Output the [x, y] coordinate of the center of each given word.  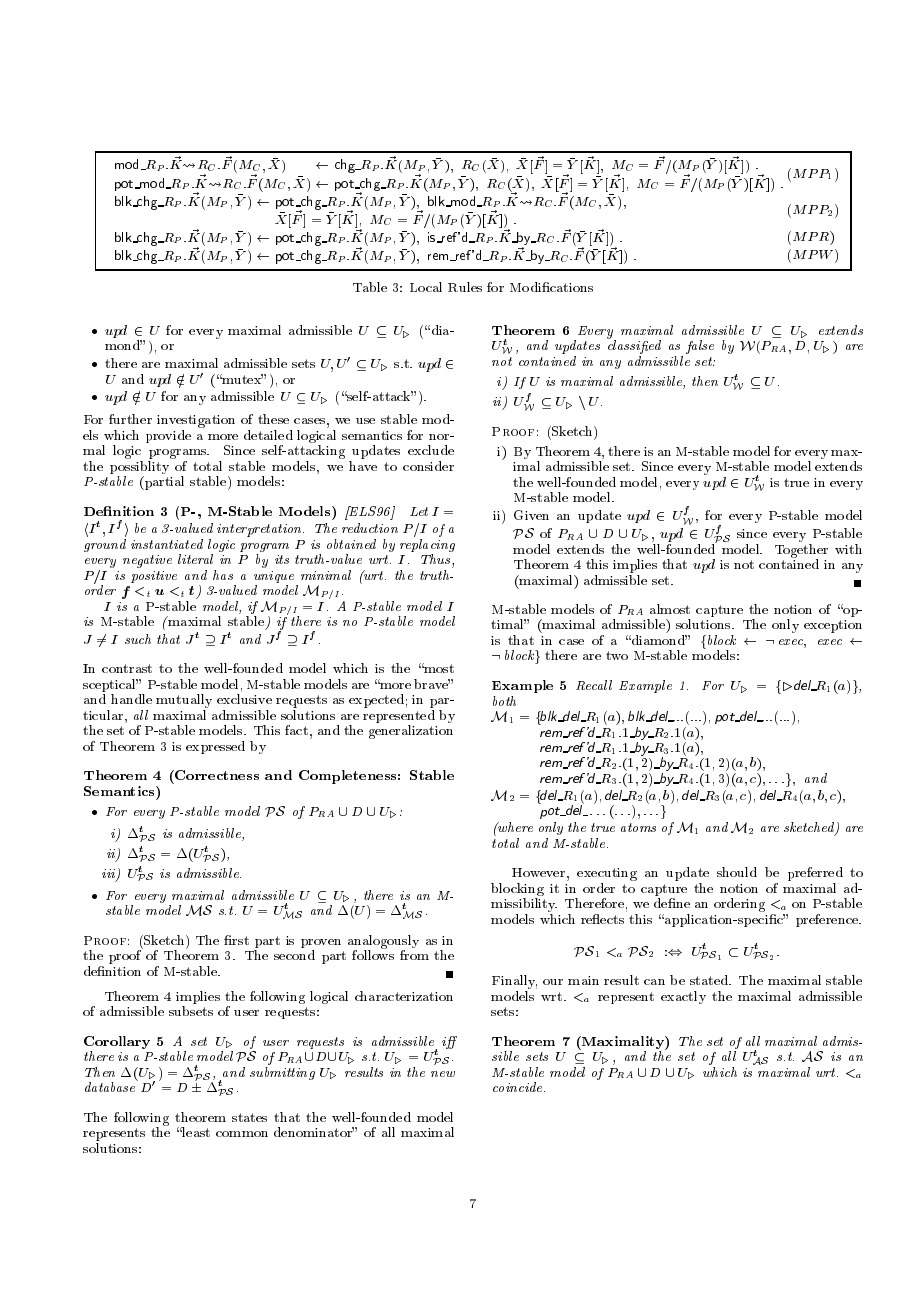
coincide [519, 1087]
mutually [184, 701]
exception [833, 626]
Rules [465, 287]
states [249, 1117]
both [504, 701]
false [700, 347]
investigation [196, 421]
